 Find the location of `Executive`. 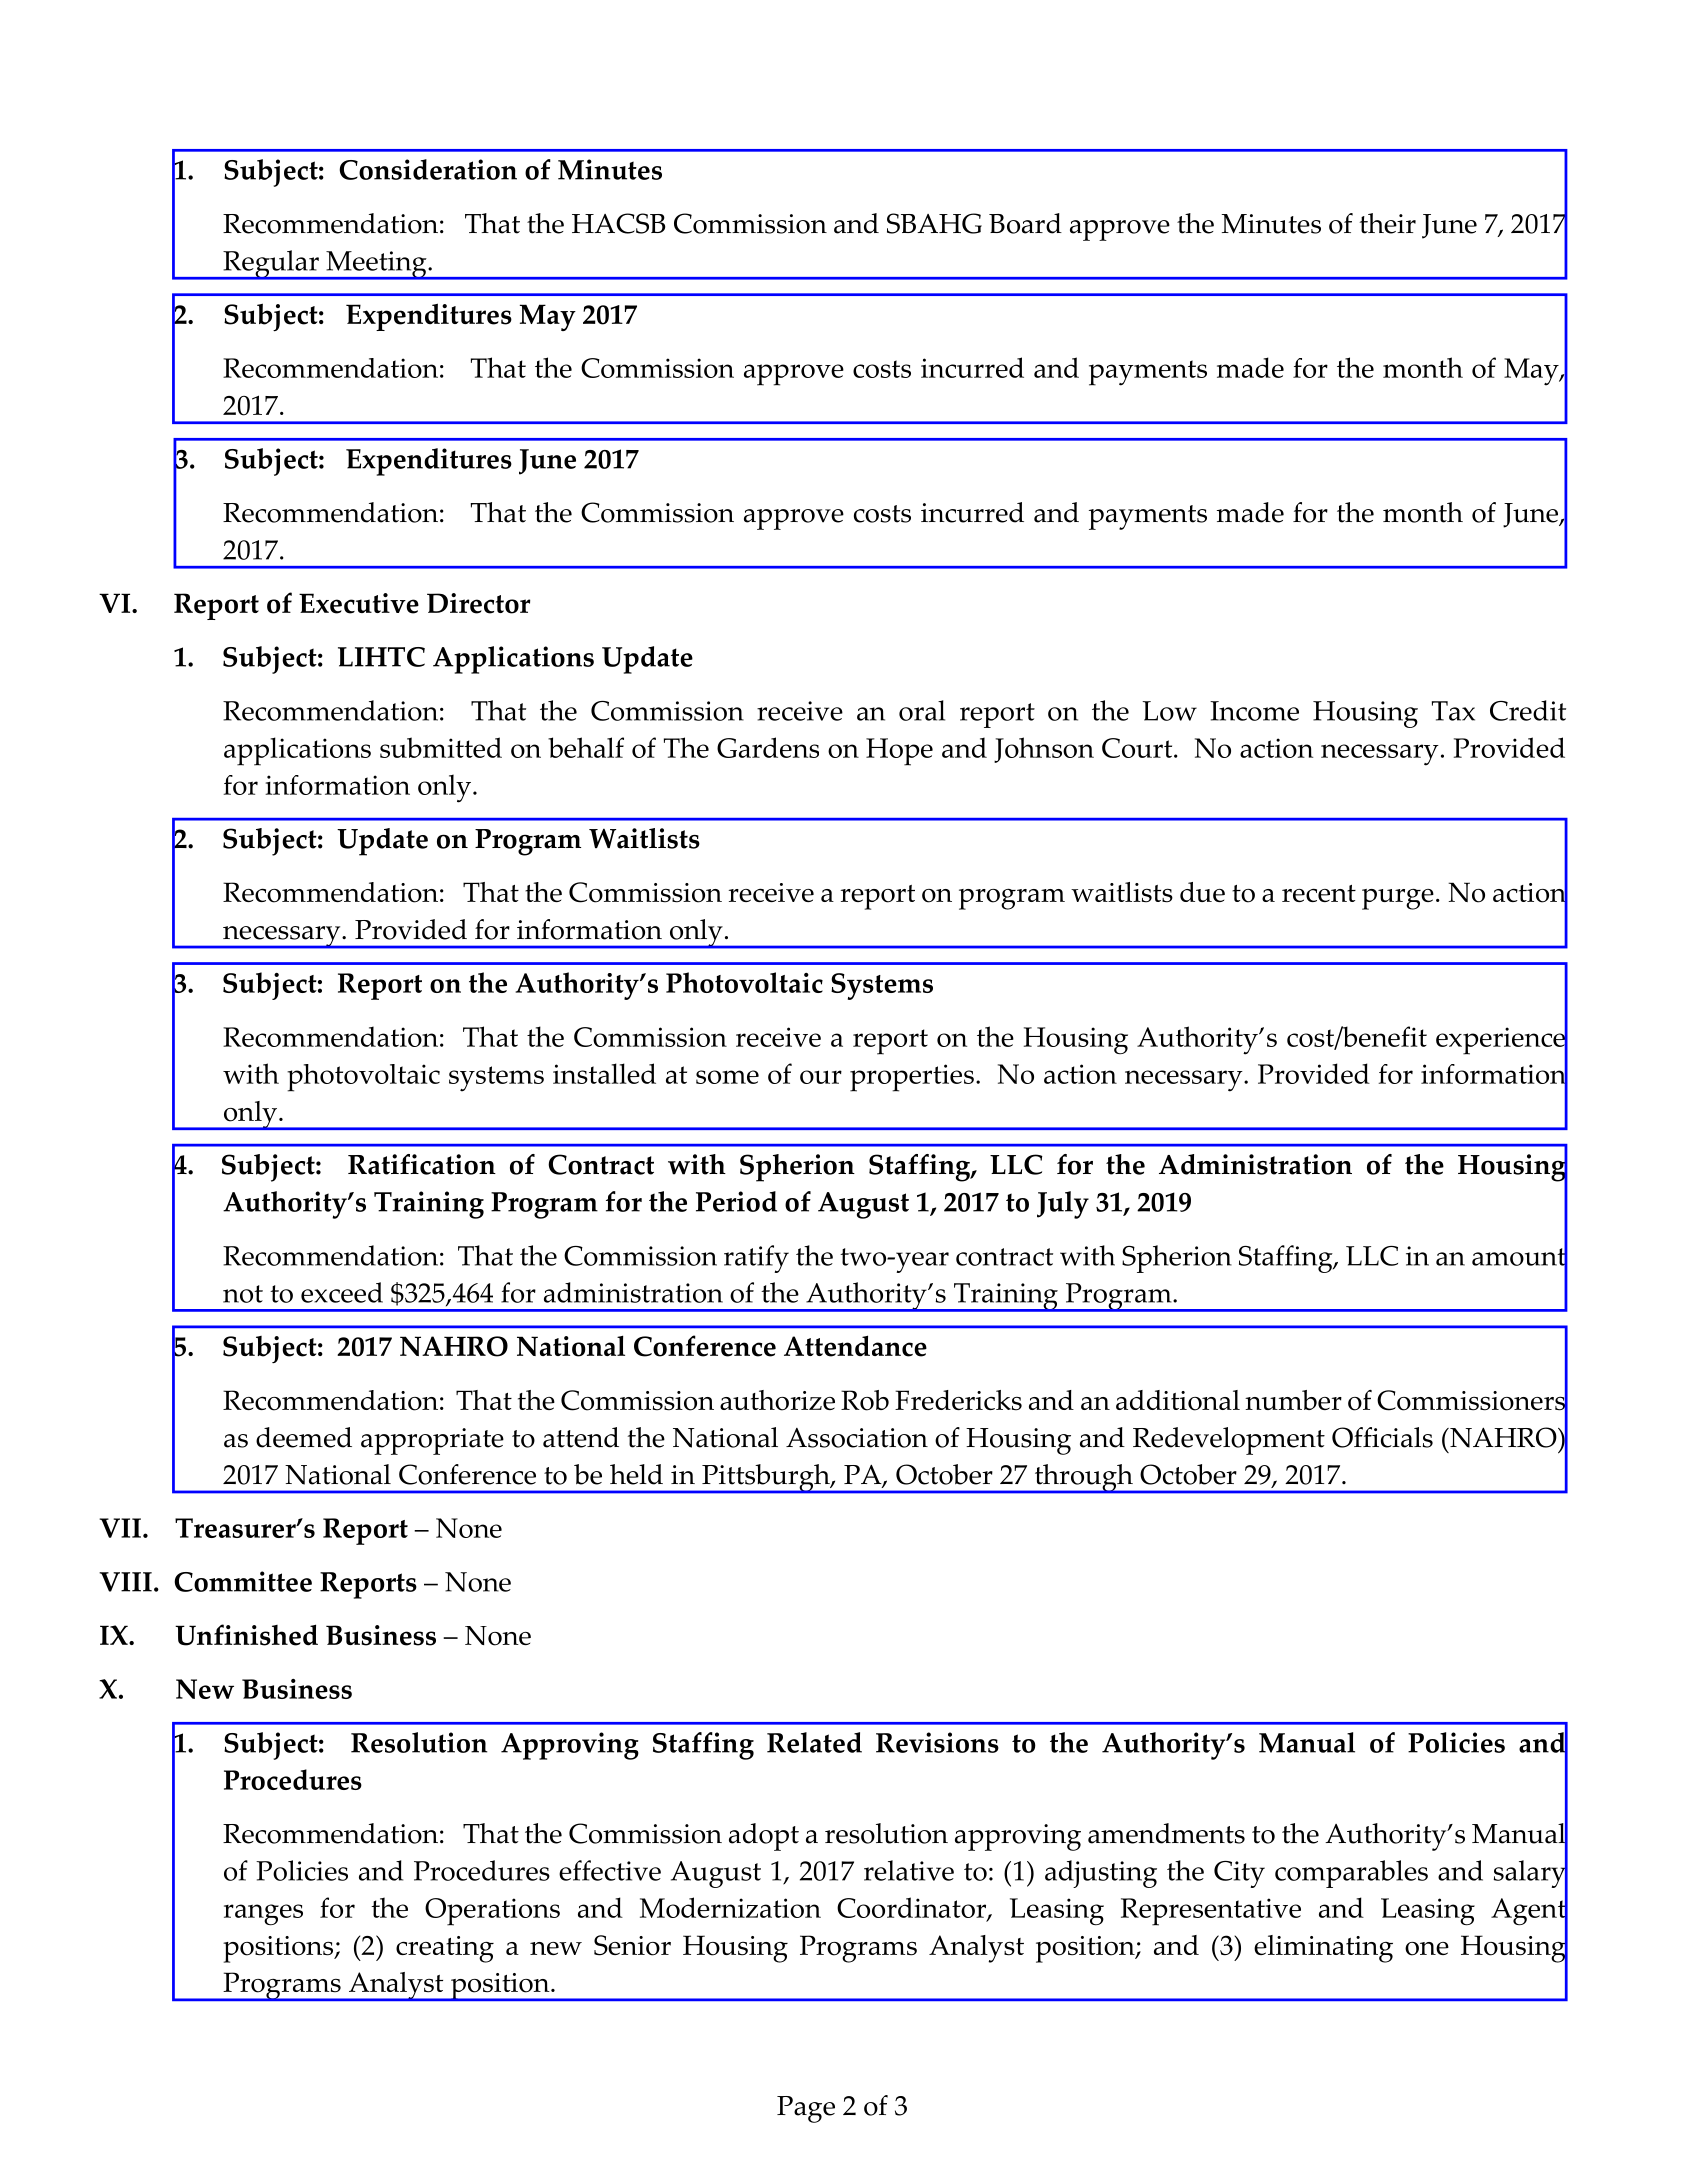

Executive is located at coordinates (359, 603).
